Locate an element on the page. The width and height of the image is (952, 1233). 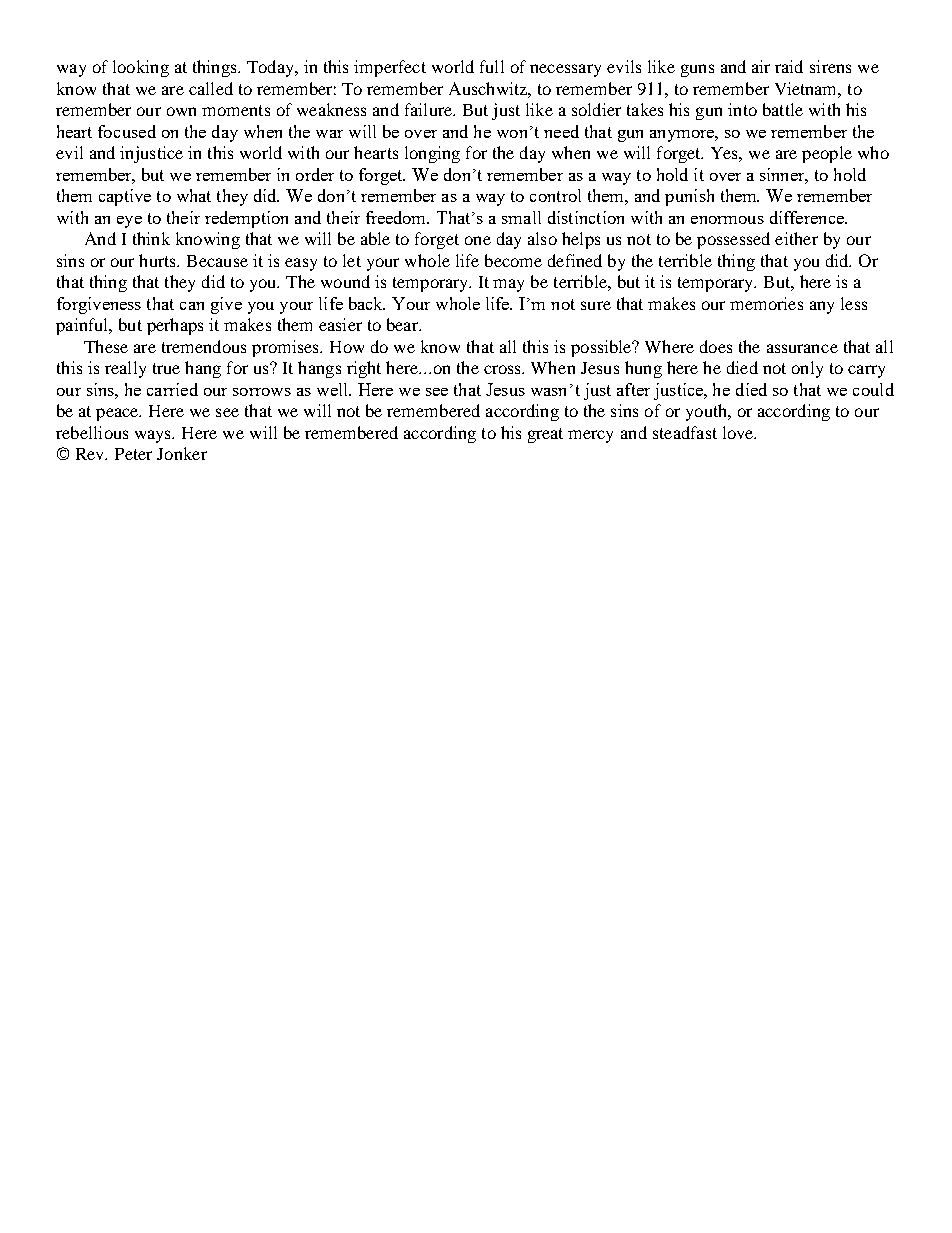
raid is located at coordinates (789, 66).
